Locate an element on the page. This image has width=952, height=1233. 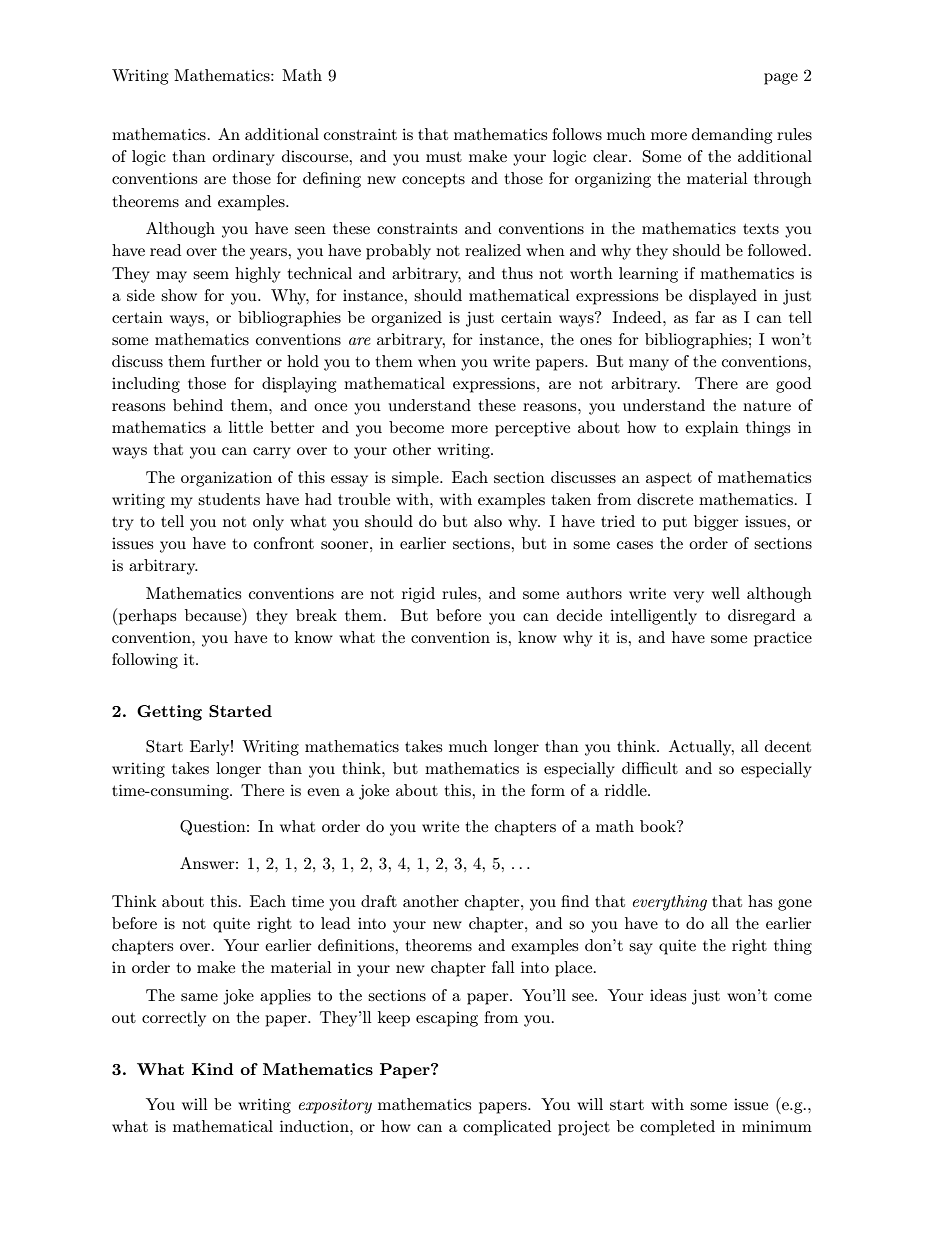
Kind is located at coordinates (213, 1069).
